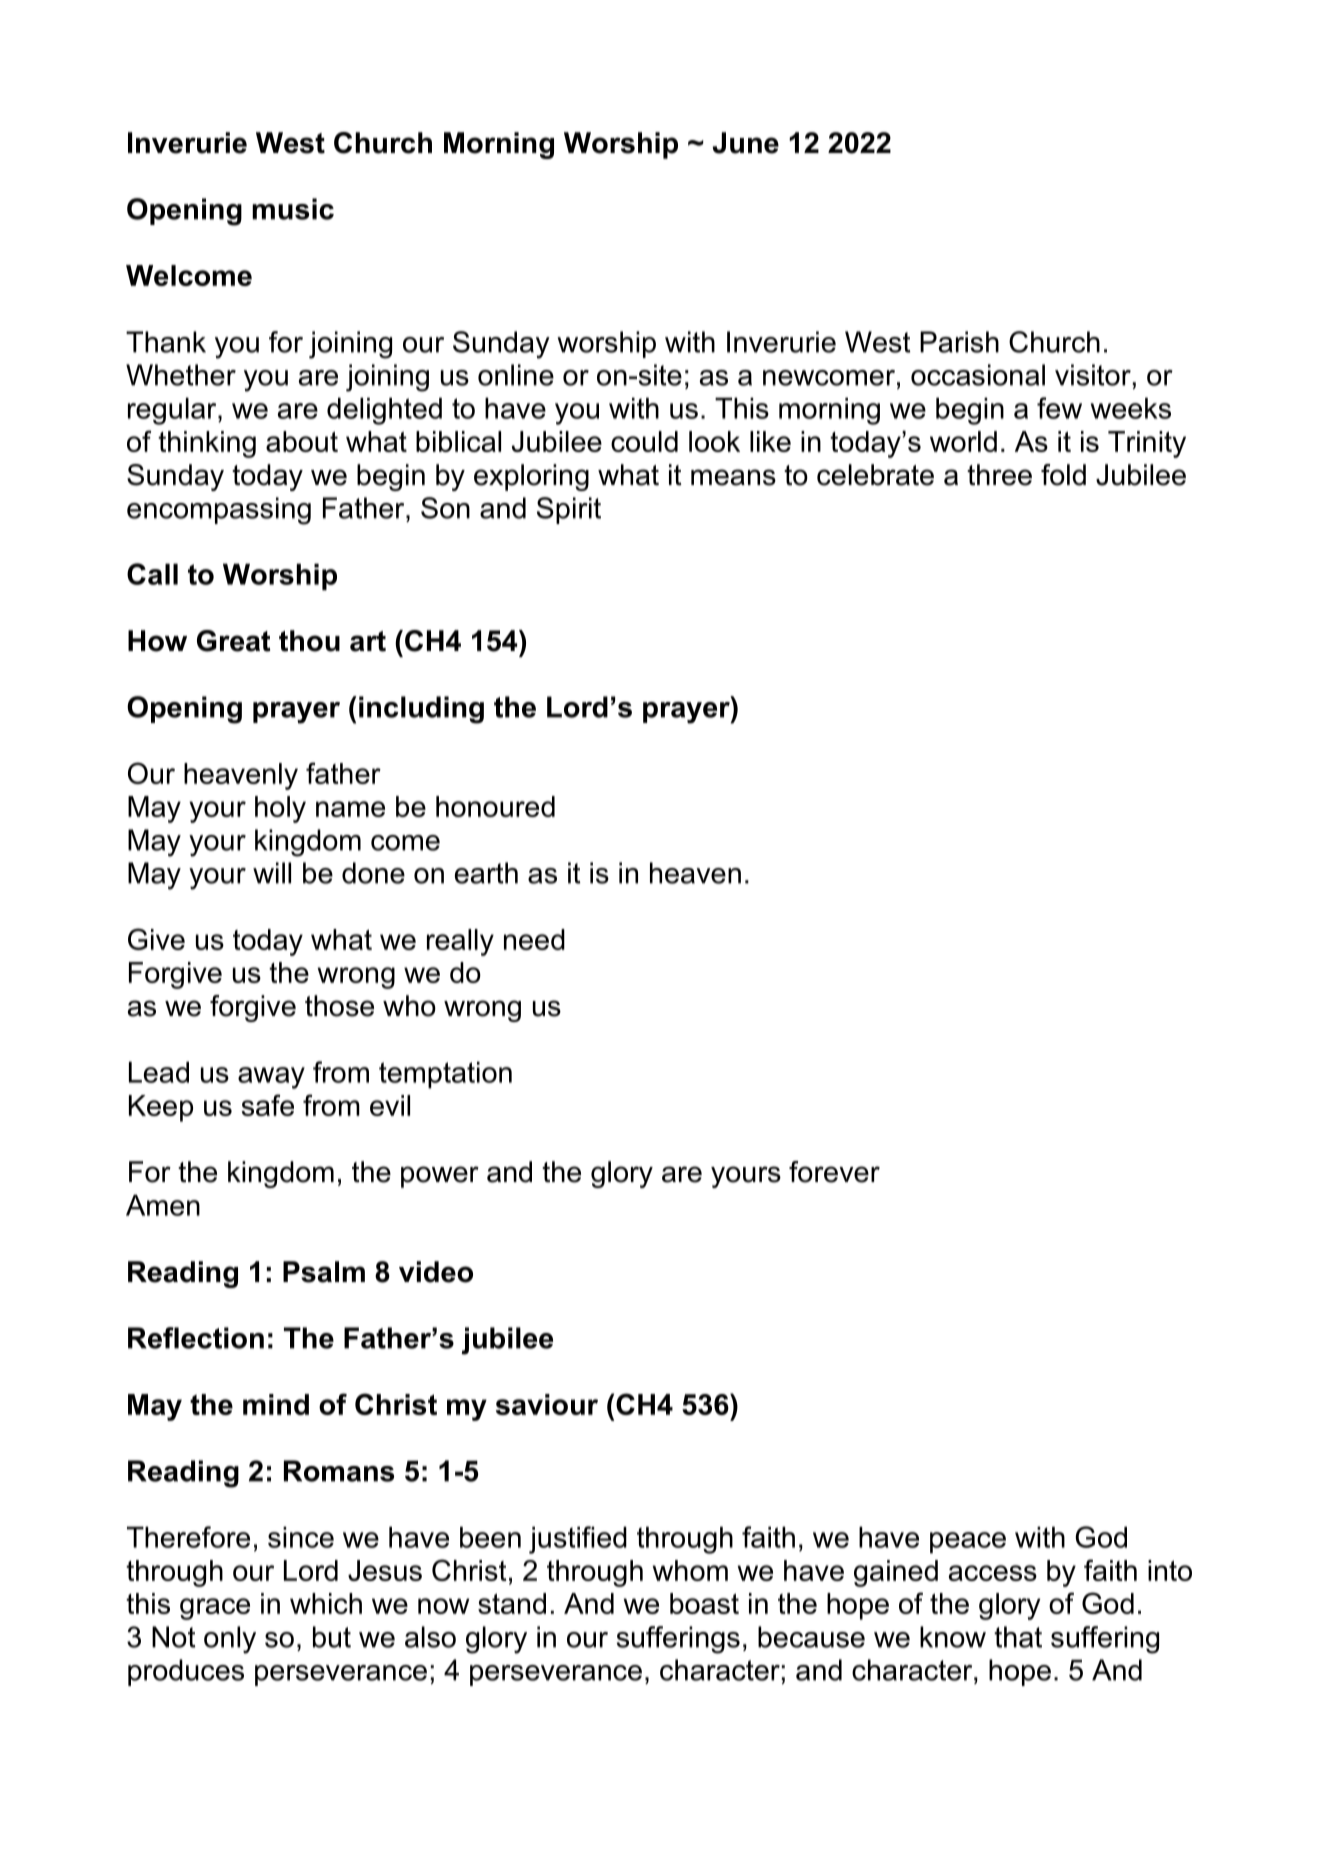 The width and height of the screenshot is (1322, 1870). I want to click on Parish, so click(959, 342).
